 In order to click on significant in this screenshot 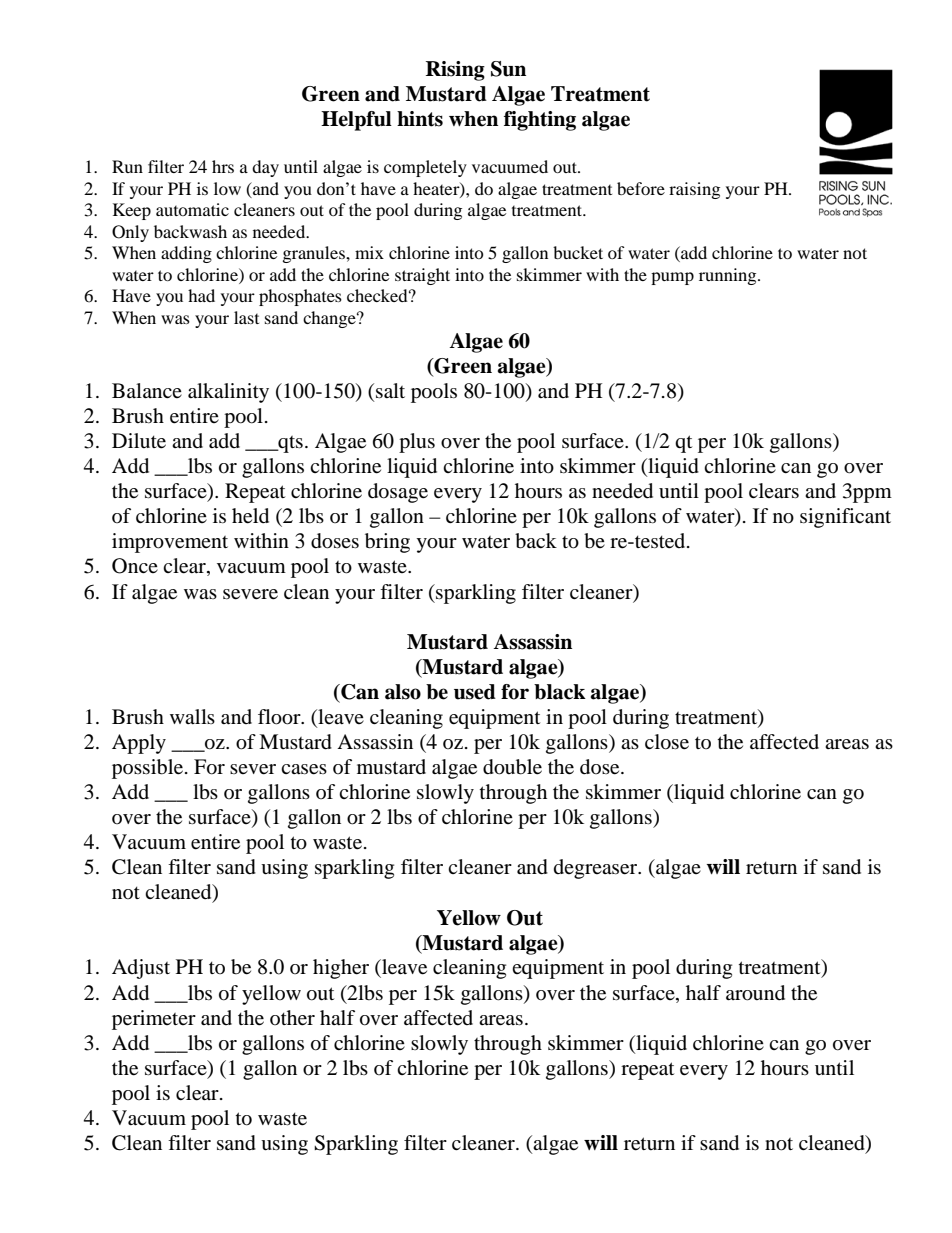, I will do `click(845, 518)`.
